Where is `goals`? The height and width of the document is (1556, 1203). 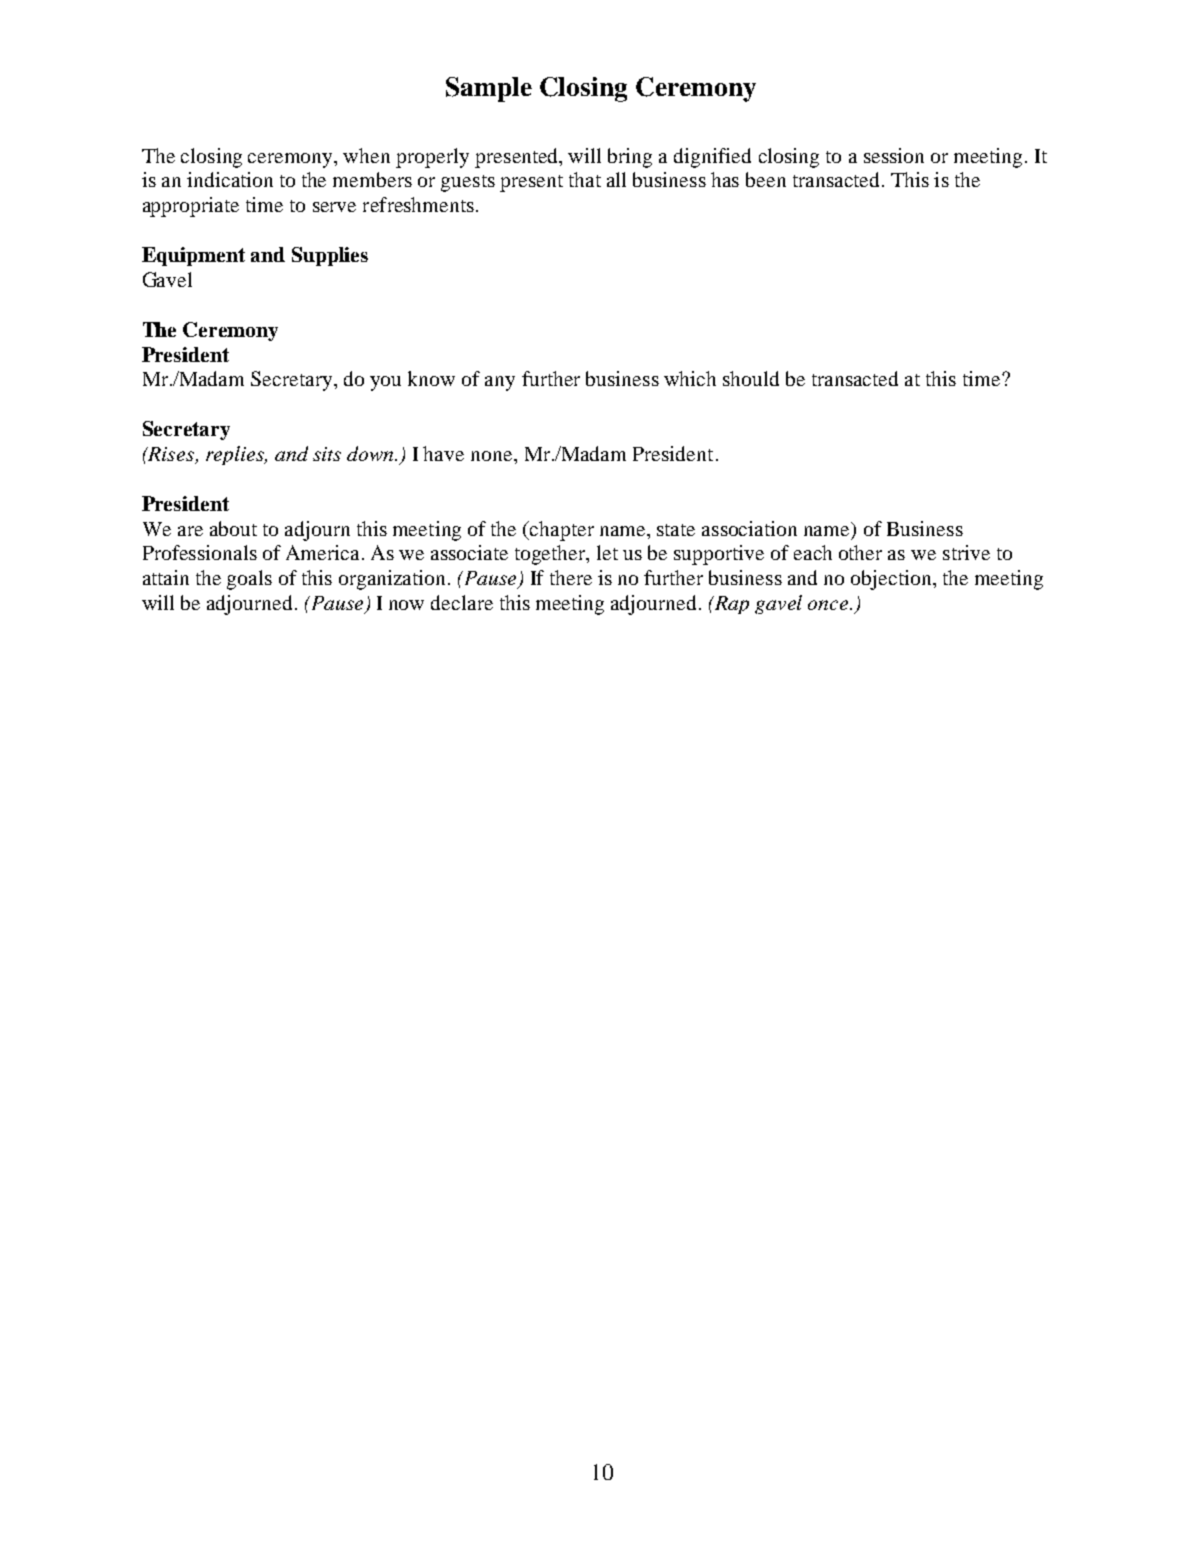
goals is located at coordinates (249, 580).
